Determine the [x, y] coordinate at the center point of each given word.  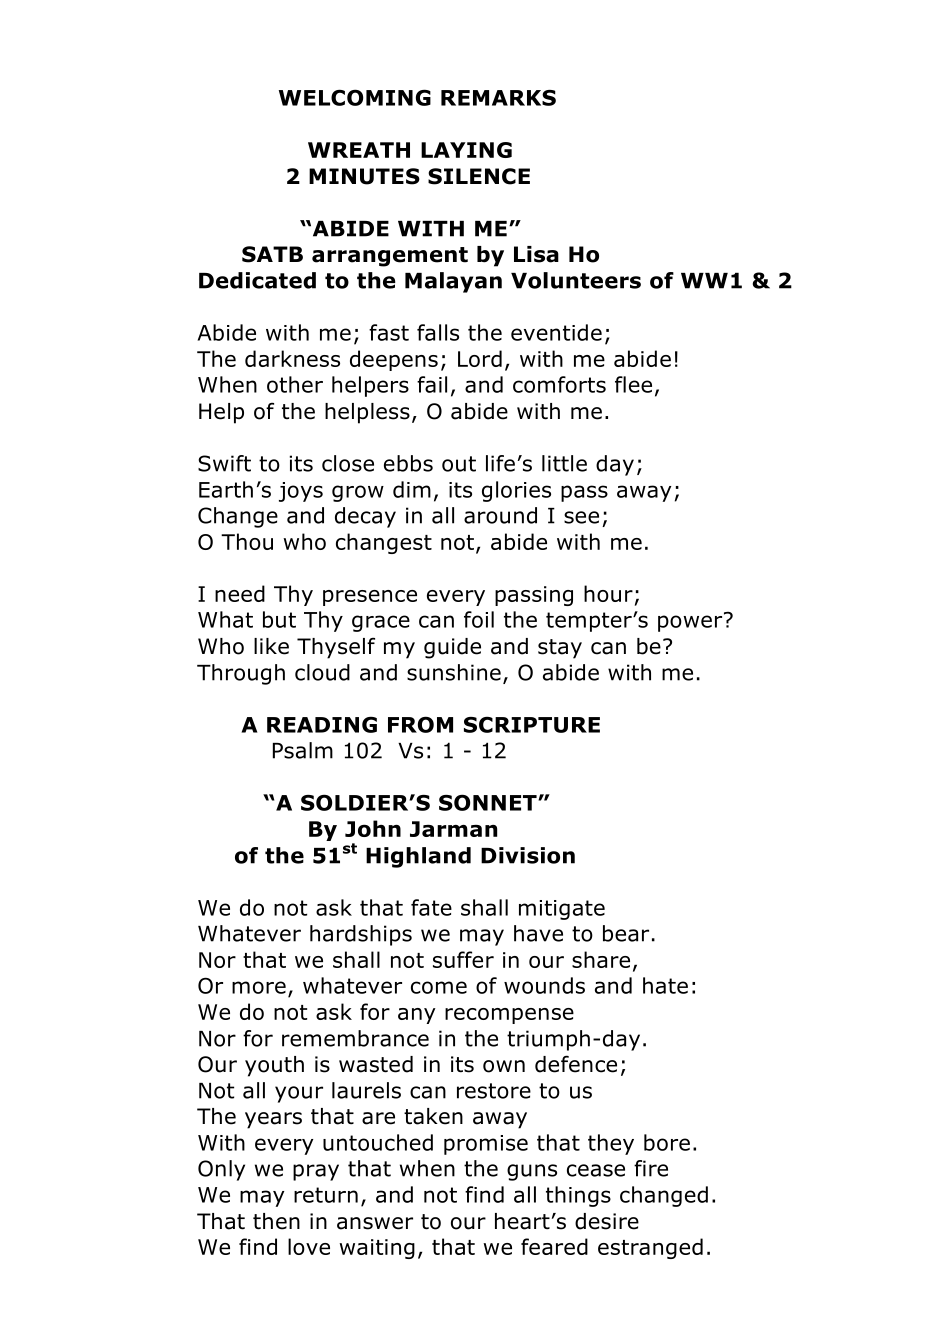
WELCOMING [355, 97]
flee [633, 384]
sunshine [454, 672]
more [259, 987]
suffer [463, 959]
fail [432, 384]
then [276, 1221]
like [271, 646]
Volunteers [576, 280]
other [295, 384]
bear [626, 933]
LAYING [466, 150]
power [691, 622]
